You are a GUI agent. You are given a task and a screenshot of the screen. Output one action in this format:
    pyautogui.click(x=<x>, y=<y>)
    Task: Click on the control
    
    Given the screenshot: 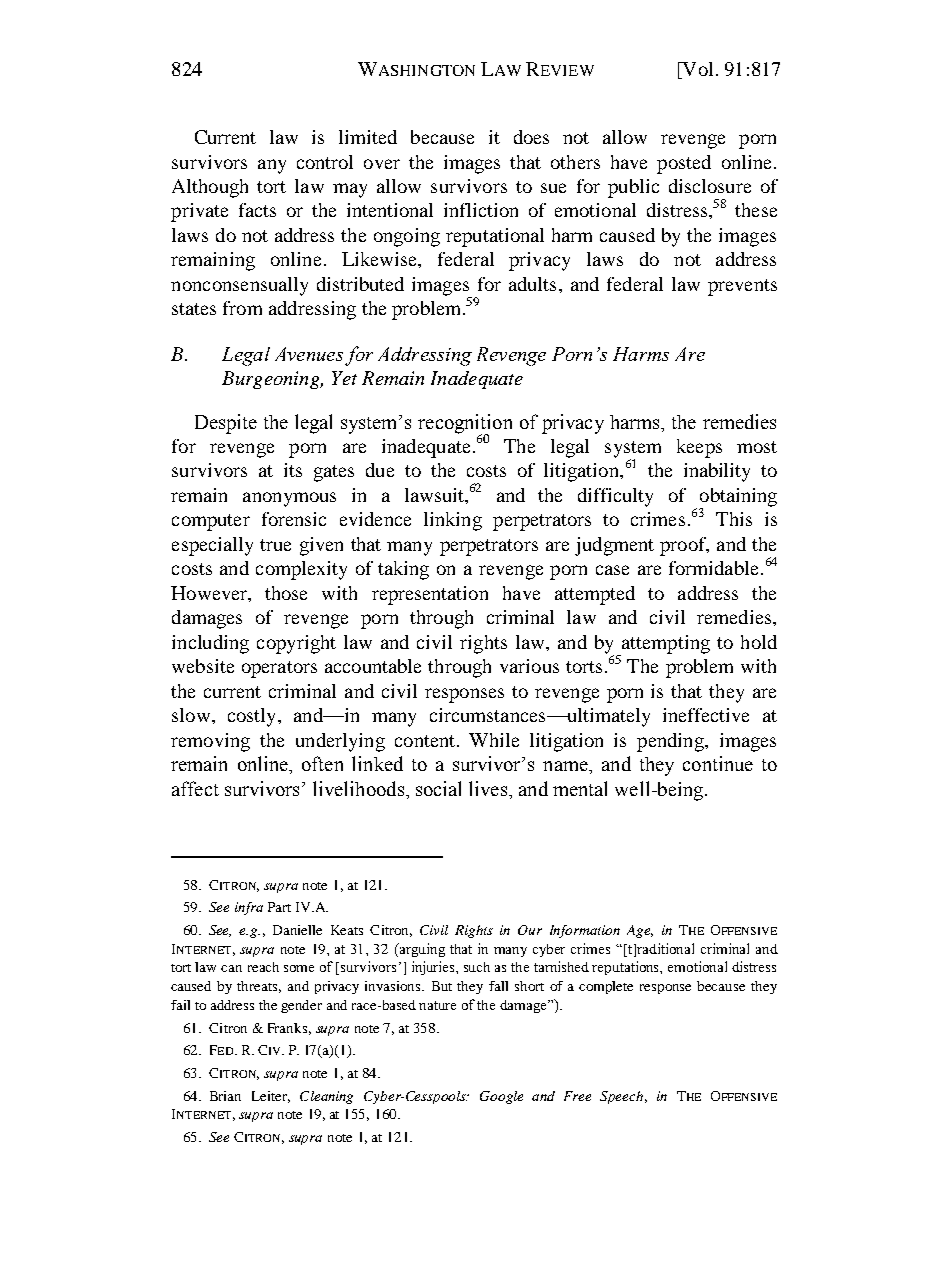 What is the action you would take?
    pyautogui.click(x=325, y=162)
